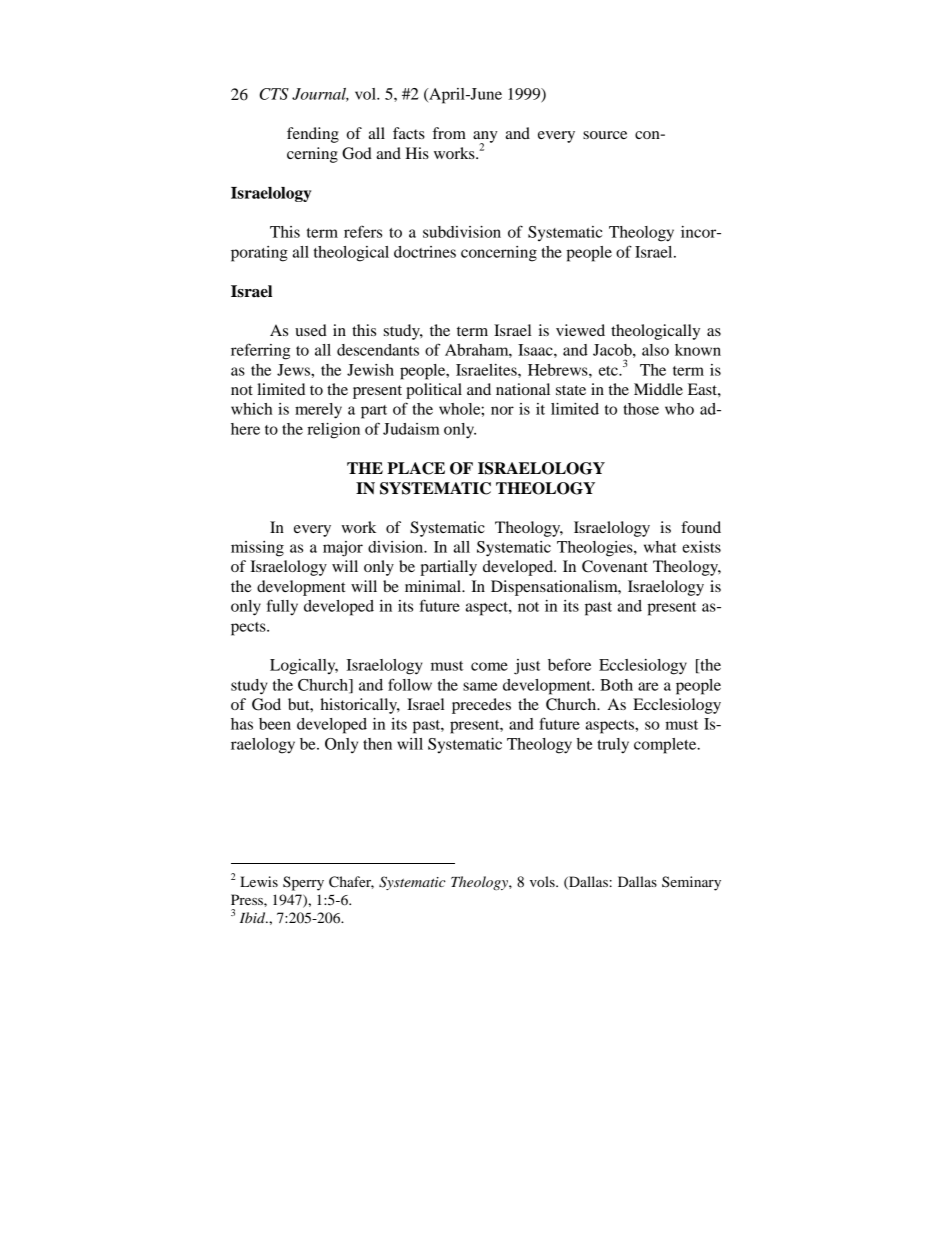 This screenshot has width=952, height=1233. What do you see at coordinates (543, 881) in the screenshot?
I see `vols` at bounding box center [543, 881].
